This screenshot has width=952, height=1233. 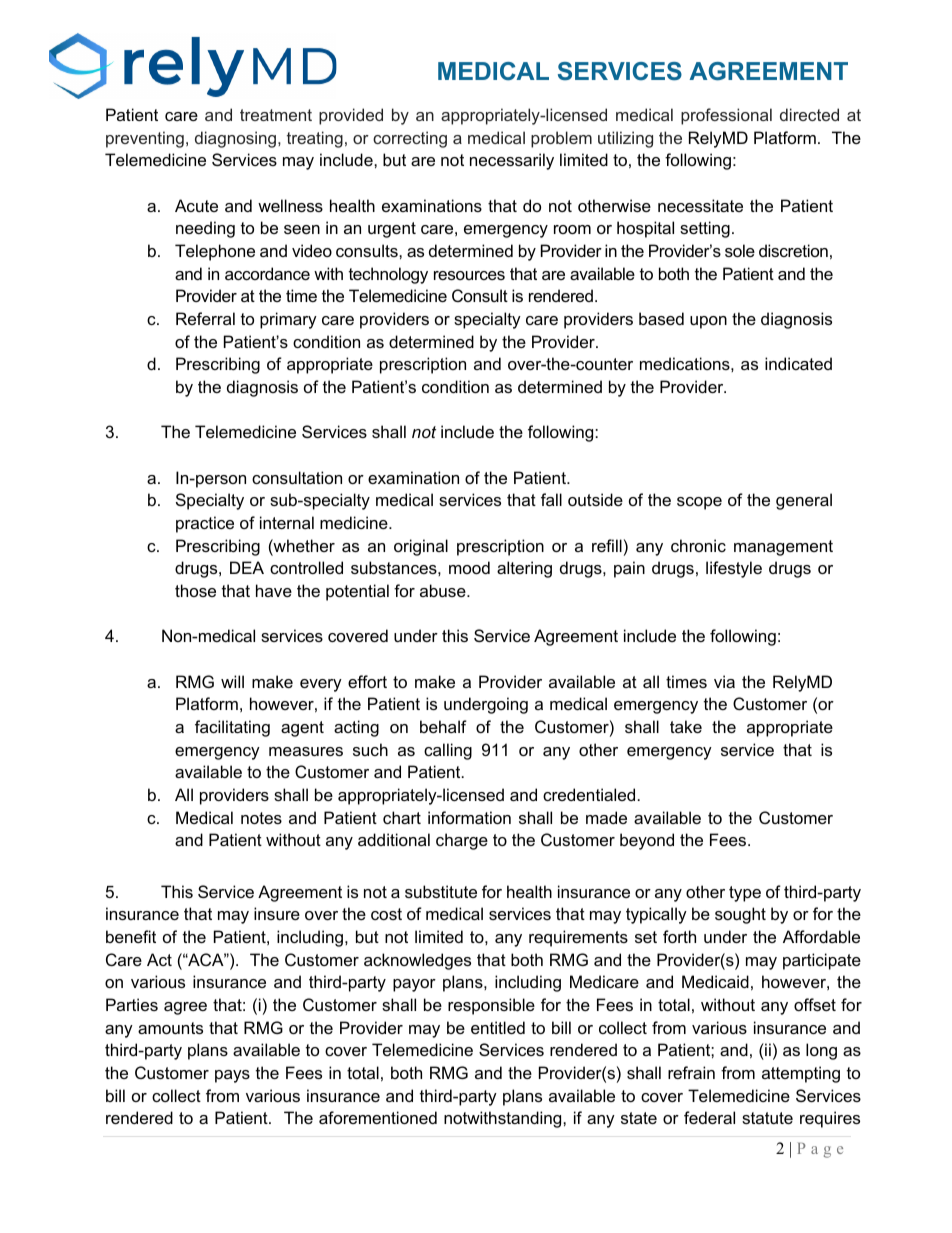 What do you see at coordinates (469, 275) in the screenshot?
I see `resources` at bounding box center [469, 275].
